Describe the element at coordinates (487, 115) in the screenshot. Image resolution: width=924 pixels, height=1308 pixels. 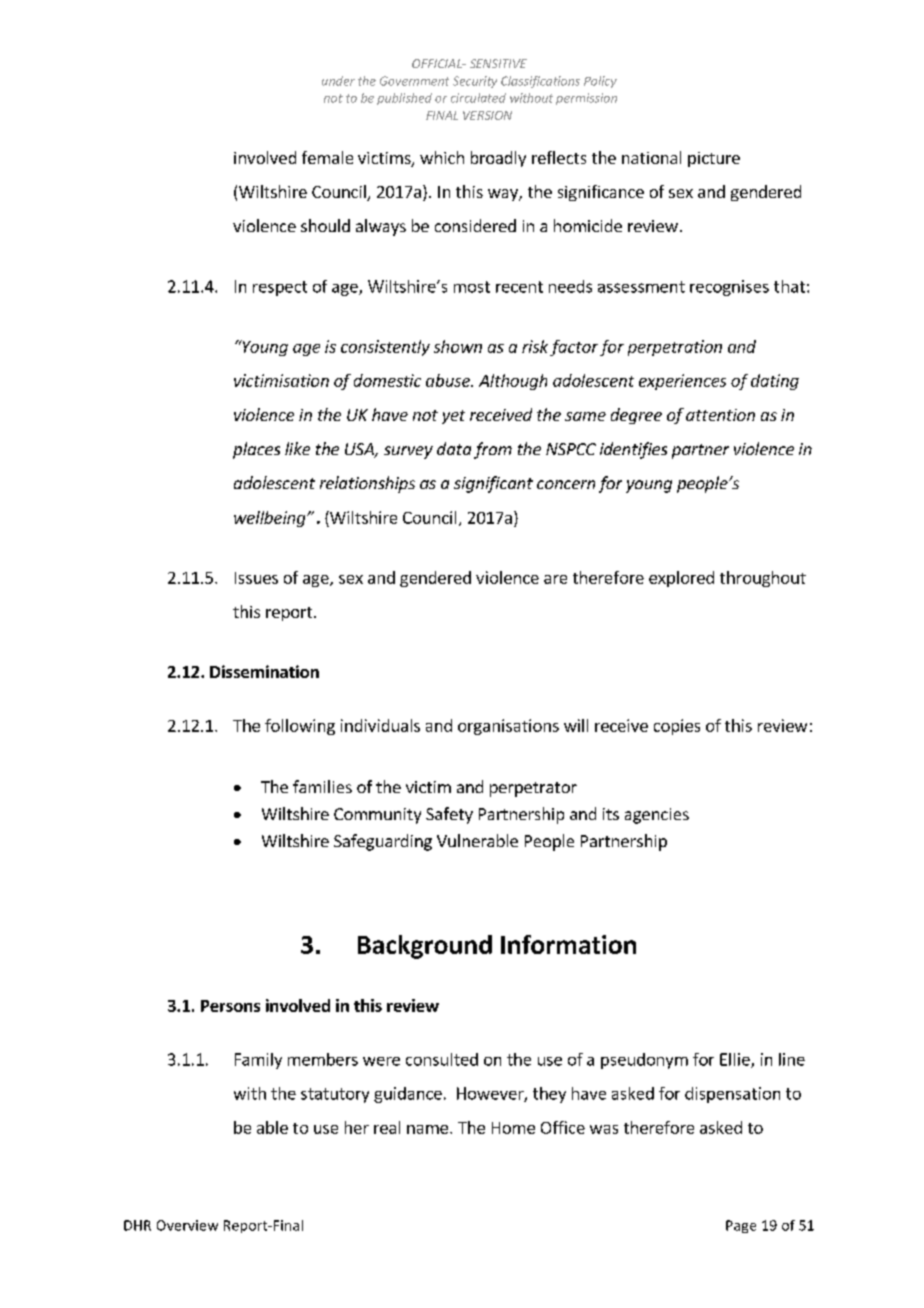
I see `VERSION` at that location.
